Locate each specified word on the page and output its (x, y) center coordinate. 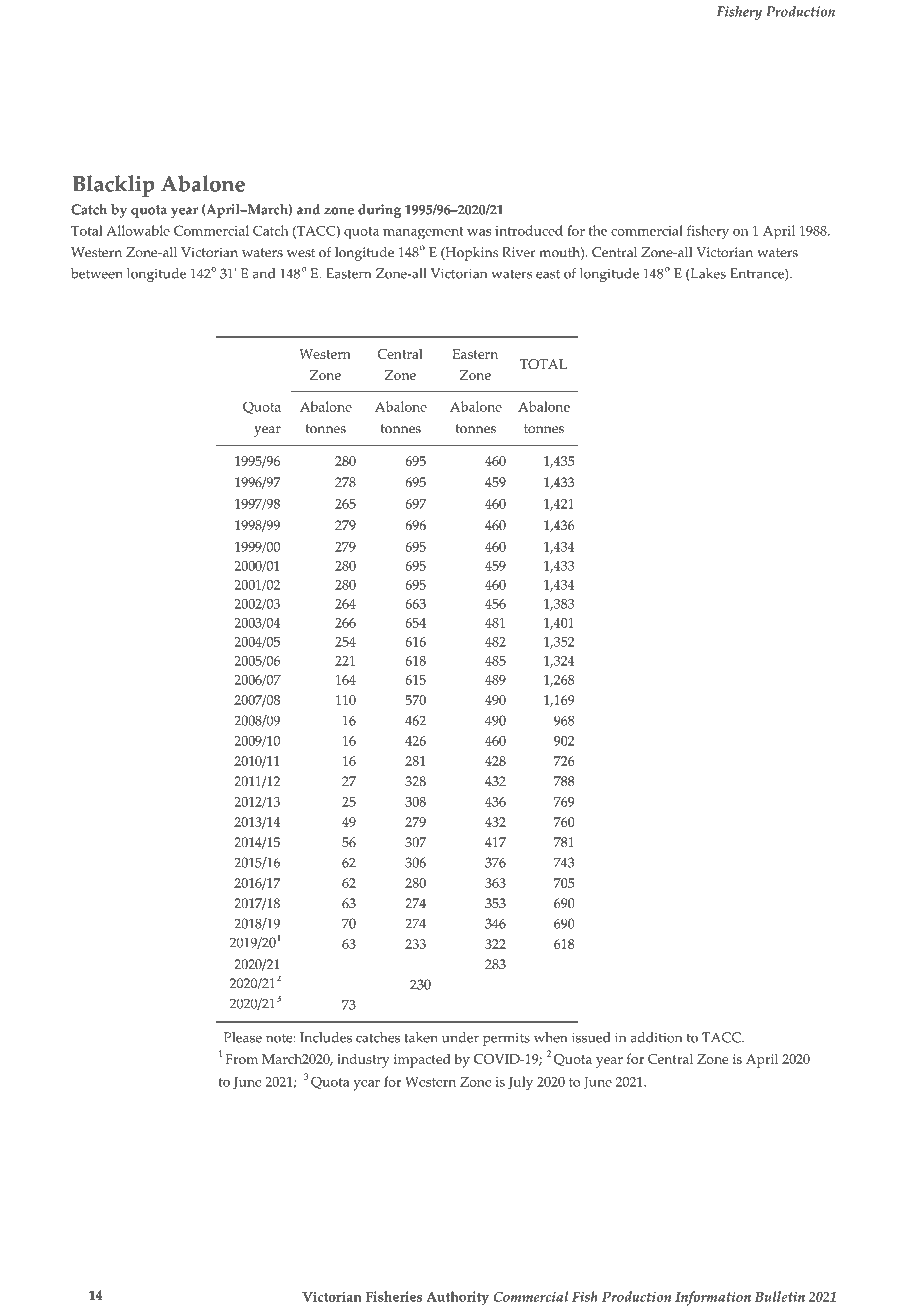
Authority (457, 1298)
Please (243, 1037)
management (423, 233)
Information (713, 1298)
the (598, 230)
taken (421, 1037)
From (242, 1059)
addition (656, 1037)
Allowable (138, 230)
